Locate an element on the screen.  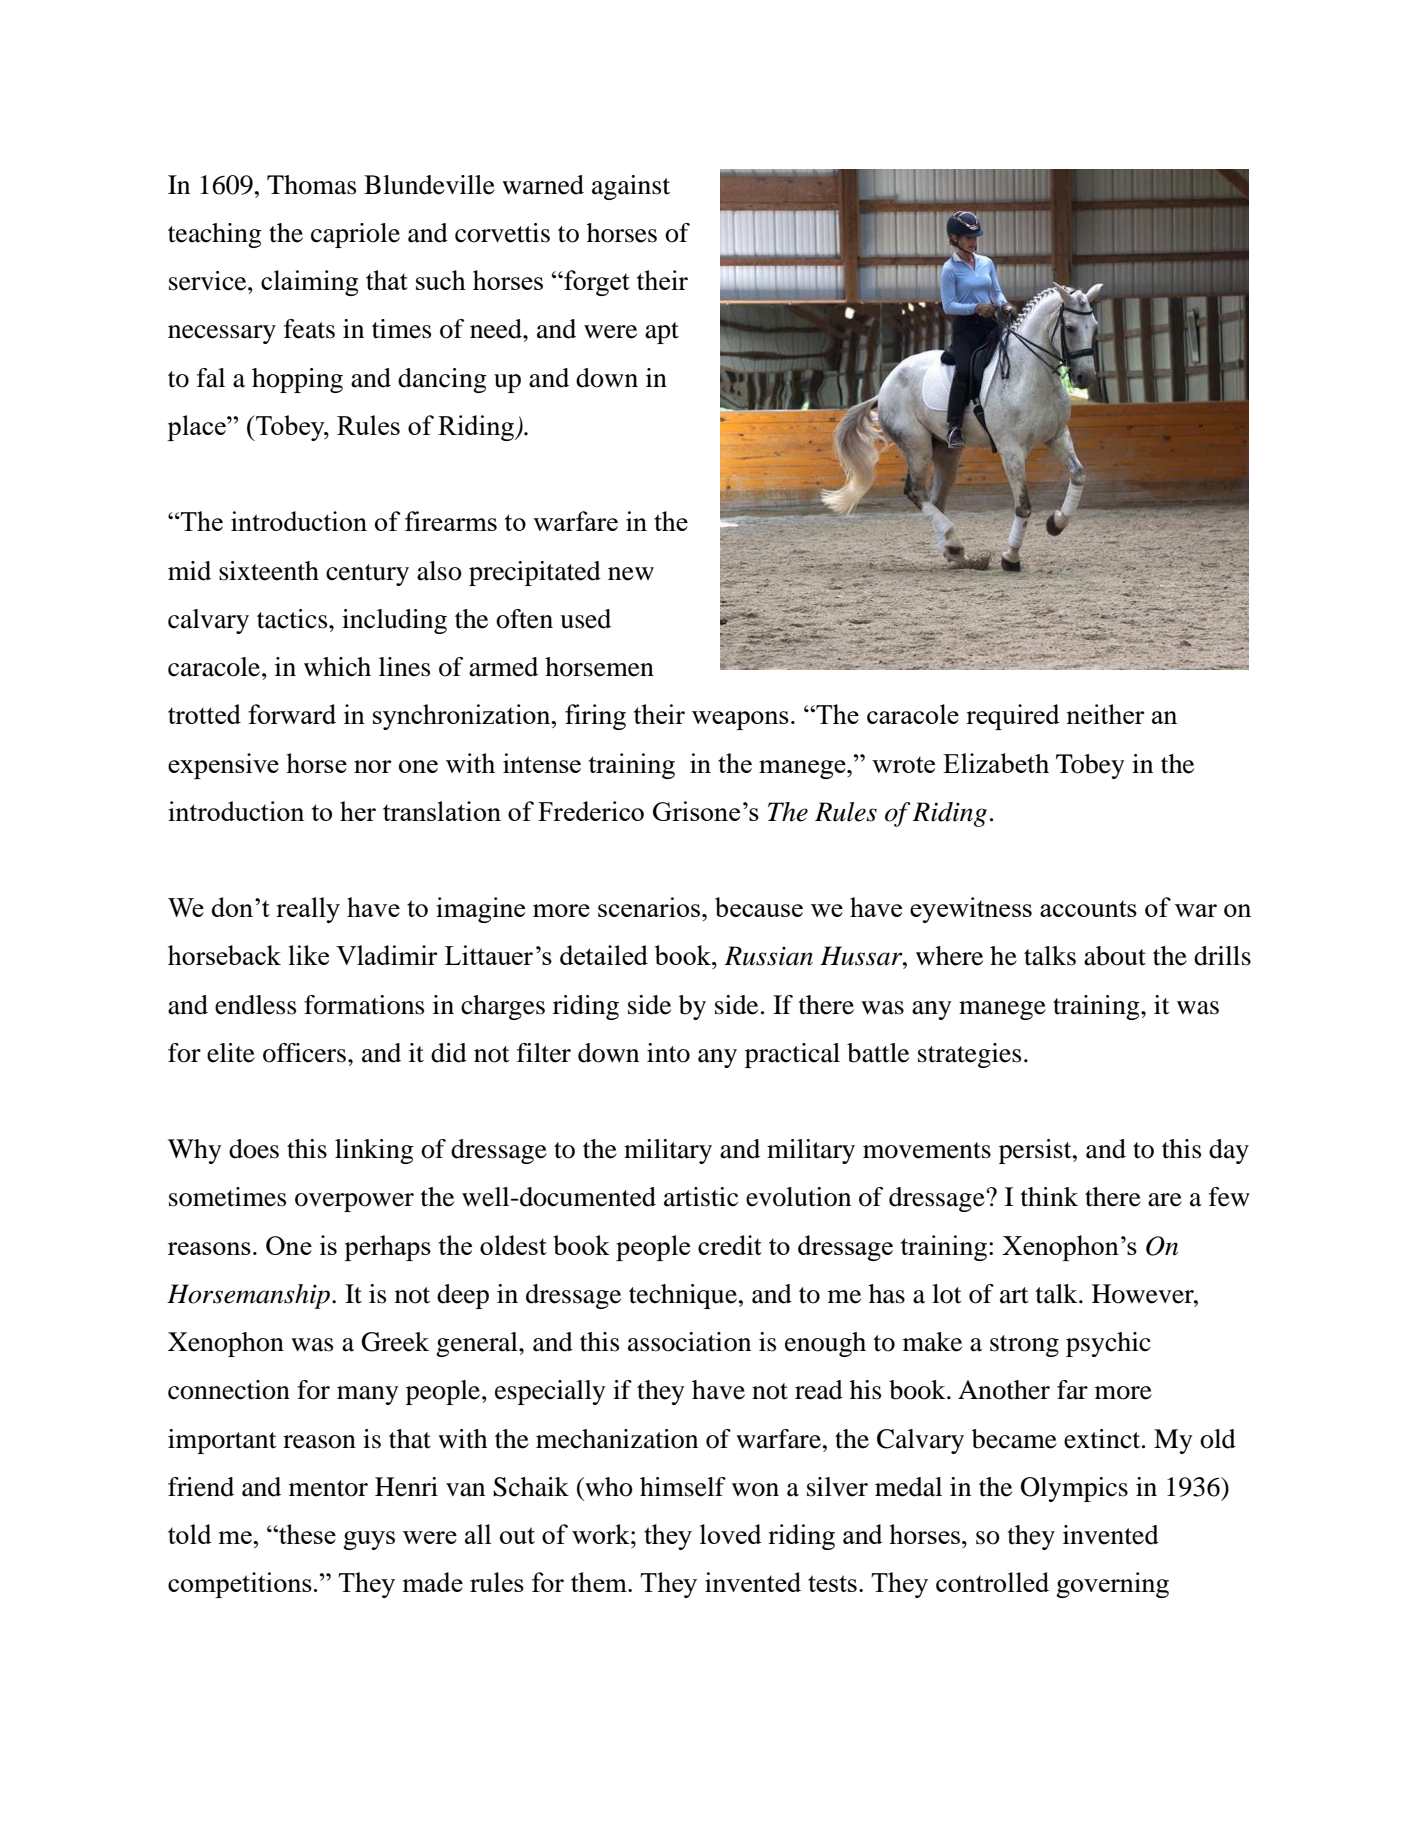
because is located at coordinates (759, 907).
